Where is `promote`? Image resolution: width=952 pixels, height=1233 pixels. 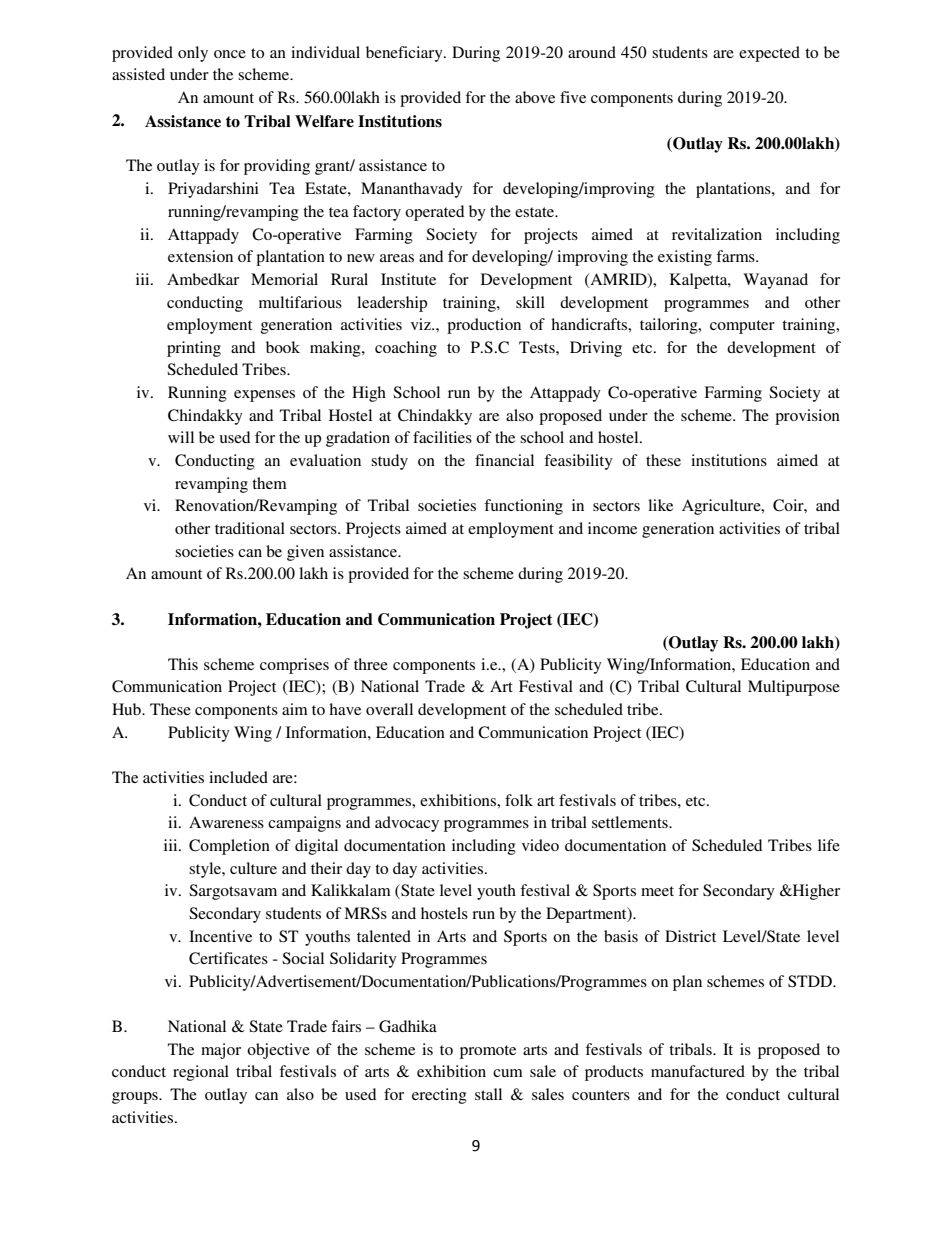
promote is located at coordinates (488, 1052).
